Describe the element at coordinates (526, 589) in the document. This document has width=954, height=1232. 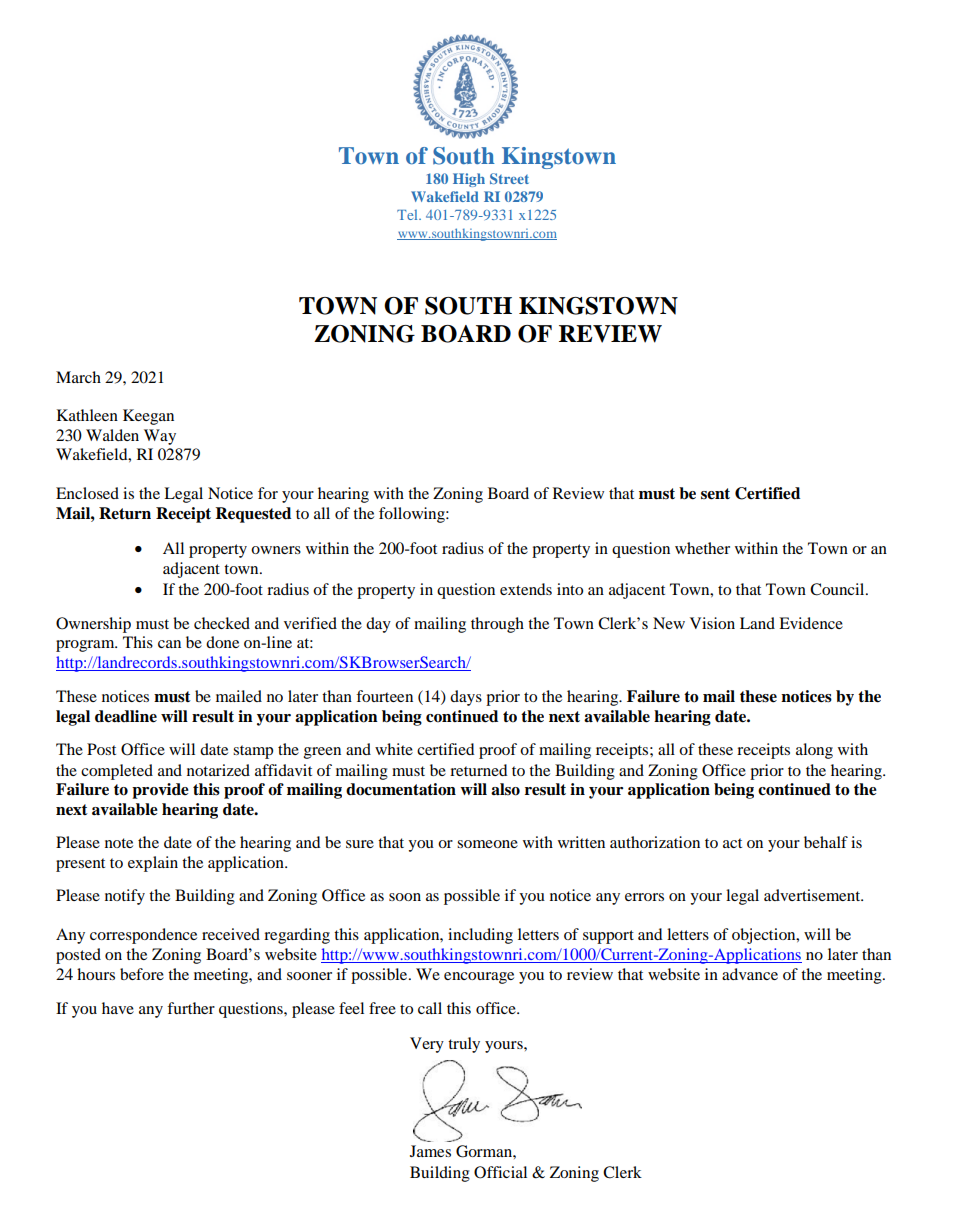
I see `extends` at that location.
